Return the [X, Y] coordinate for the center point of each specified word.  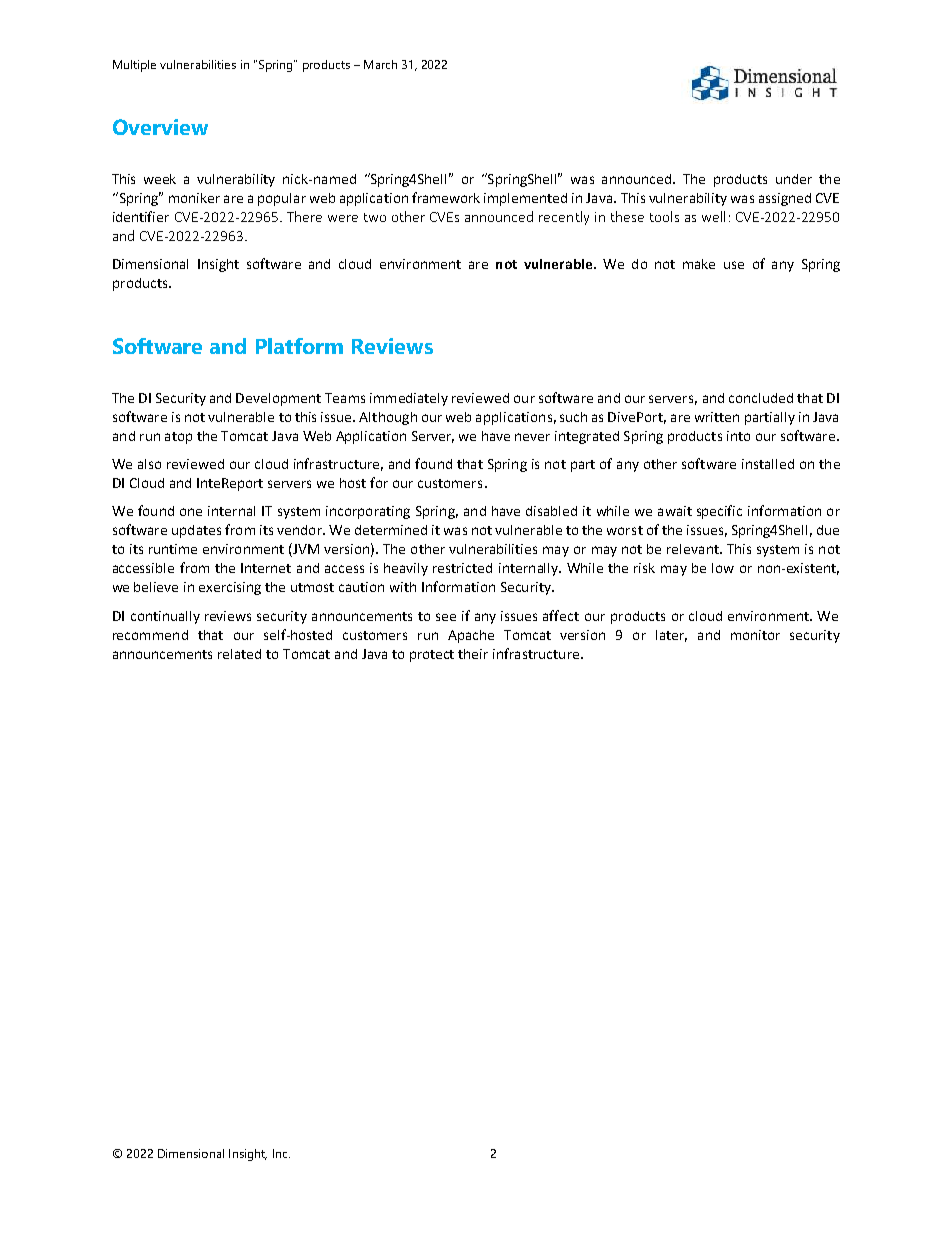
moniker [194, 198]
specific [719, 512]
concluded [761, 398]
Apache [471, 636]
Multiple [134, 66]
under [794, 179]
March [380, 64]
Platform [299, 346]
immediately [409, 399]
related [239, 654]
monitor [755, 635]
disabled [551, 511]
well [713, 216]
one [191, 512]
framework [446, 197]
